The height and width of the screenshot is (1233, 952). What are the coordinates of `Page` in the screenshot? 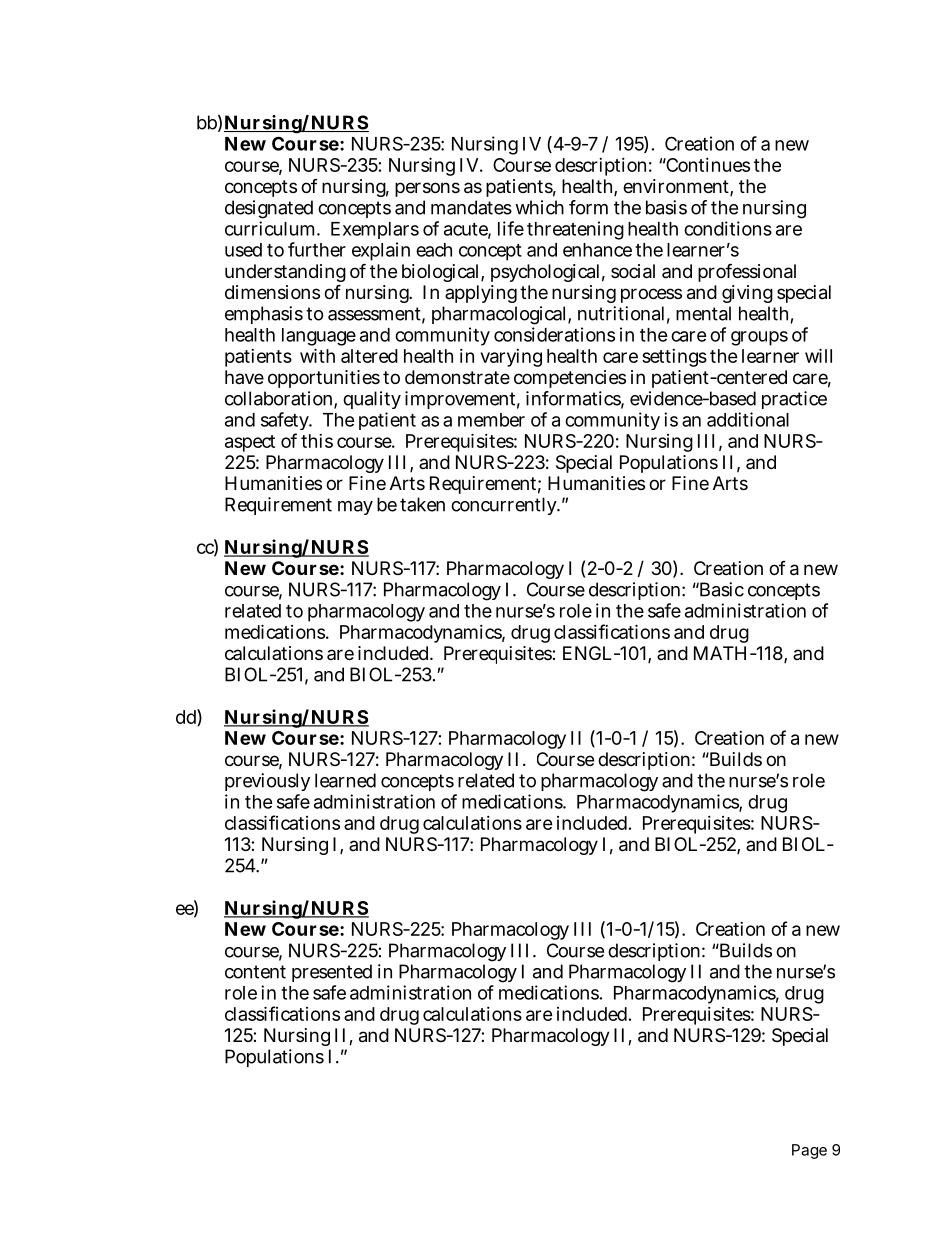 It's located at (809, 1151).
